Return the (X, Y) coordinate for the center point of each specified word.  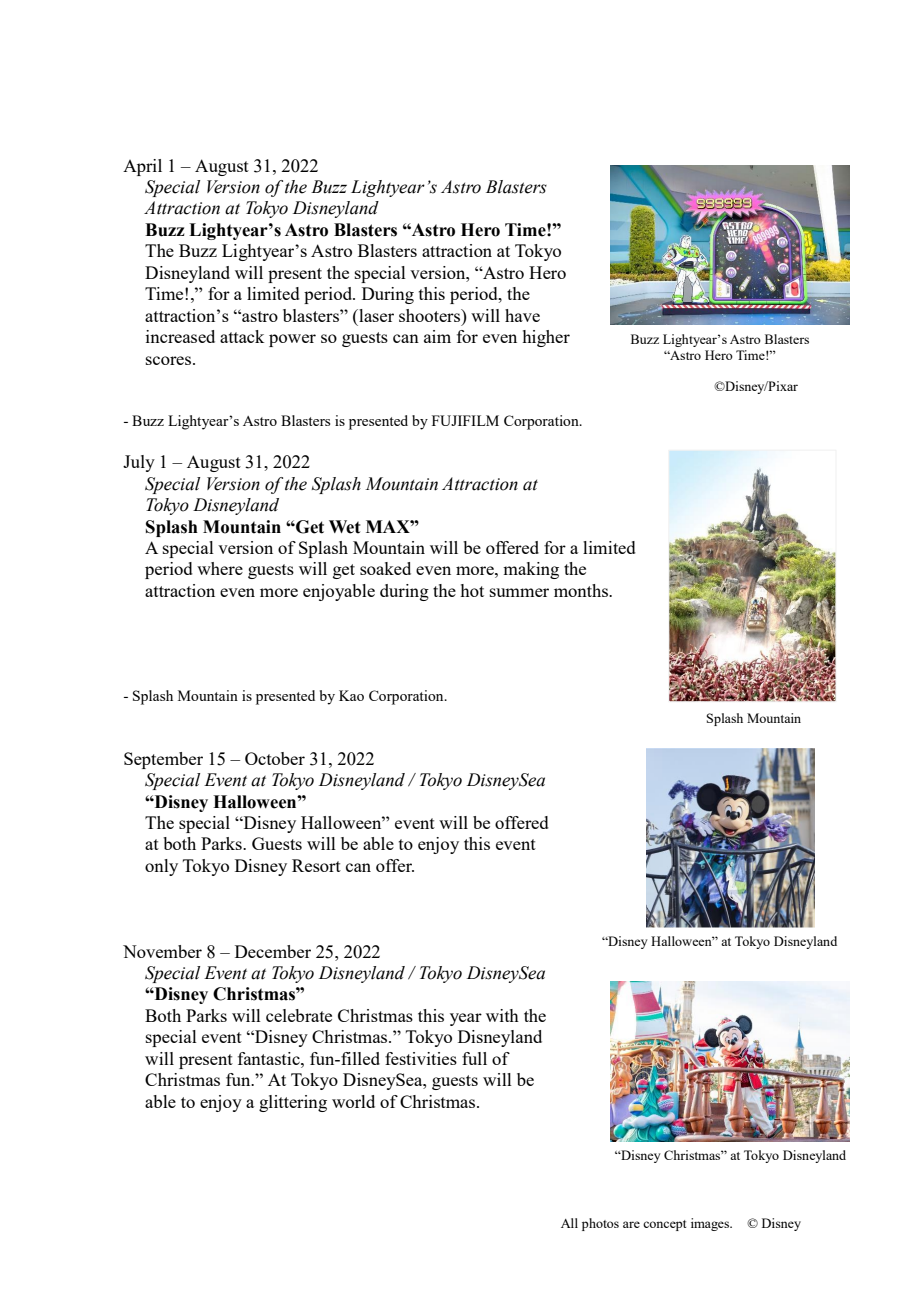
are (631, 1224)
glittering (293, 1103)
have (522, 315)
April (142, 167)
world (353, 1101)
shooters (431, 315)
